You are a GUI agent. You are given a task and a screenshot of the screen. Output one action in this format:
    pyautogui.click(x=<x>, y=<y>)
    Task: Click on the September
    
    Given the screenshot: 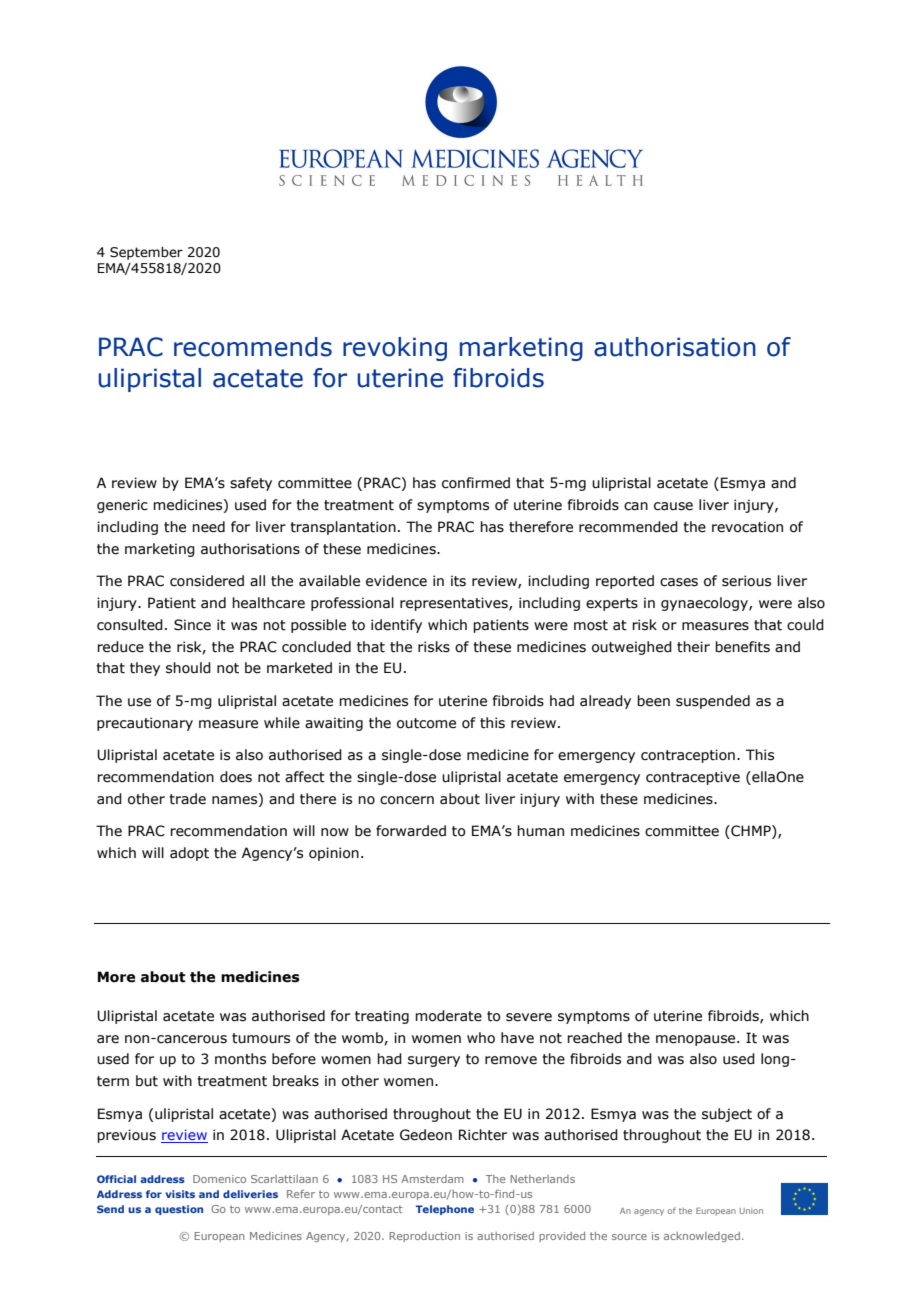 What is the action you would take?
    pyautogui.click(x=146, y=253)
